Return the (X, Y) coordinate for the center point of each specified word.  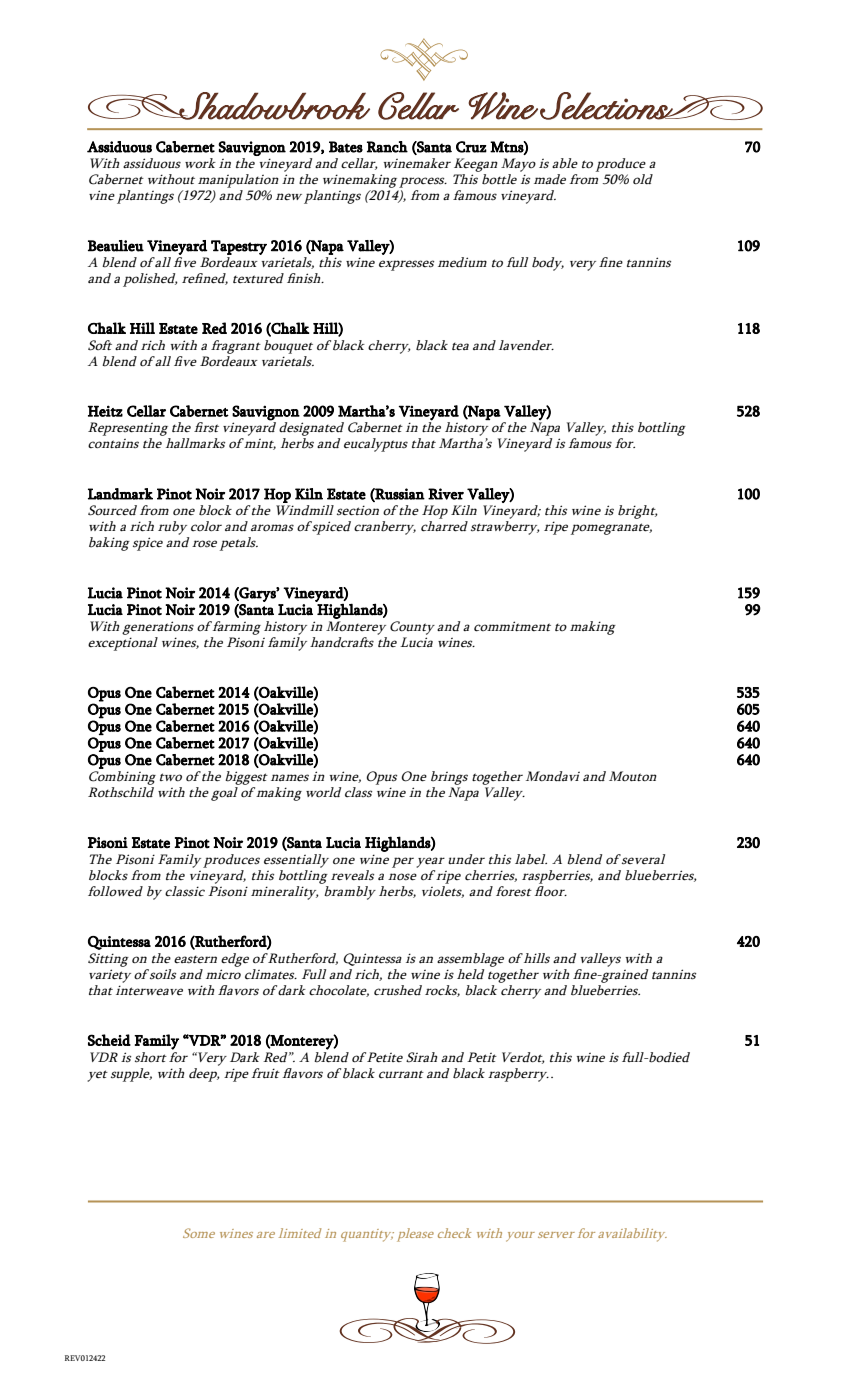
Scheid (109, 1040)
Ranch (387, 147)
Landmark (120, 494)
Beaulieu (116, 246)
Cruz (471, 147)
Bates (346, 147)
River (446, 494)
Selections (607, 106)
